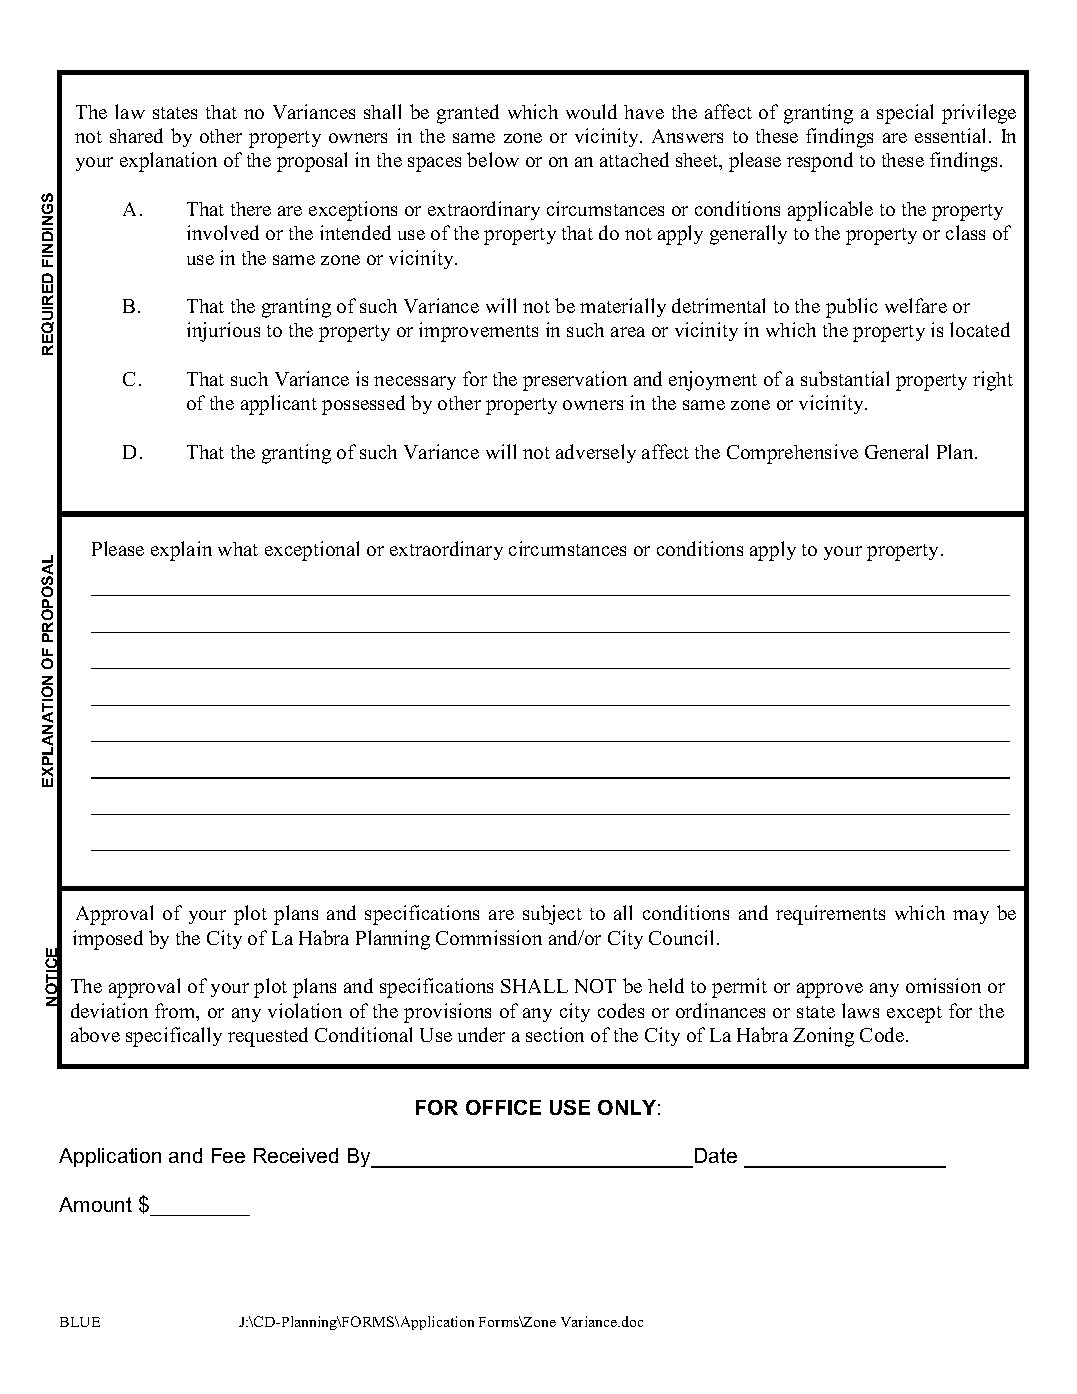  I want to click on imposed, so click(108, 940).
